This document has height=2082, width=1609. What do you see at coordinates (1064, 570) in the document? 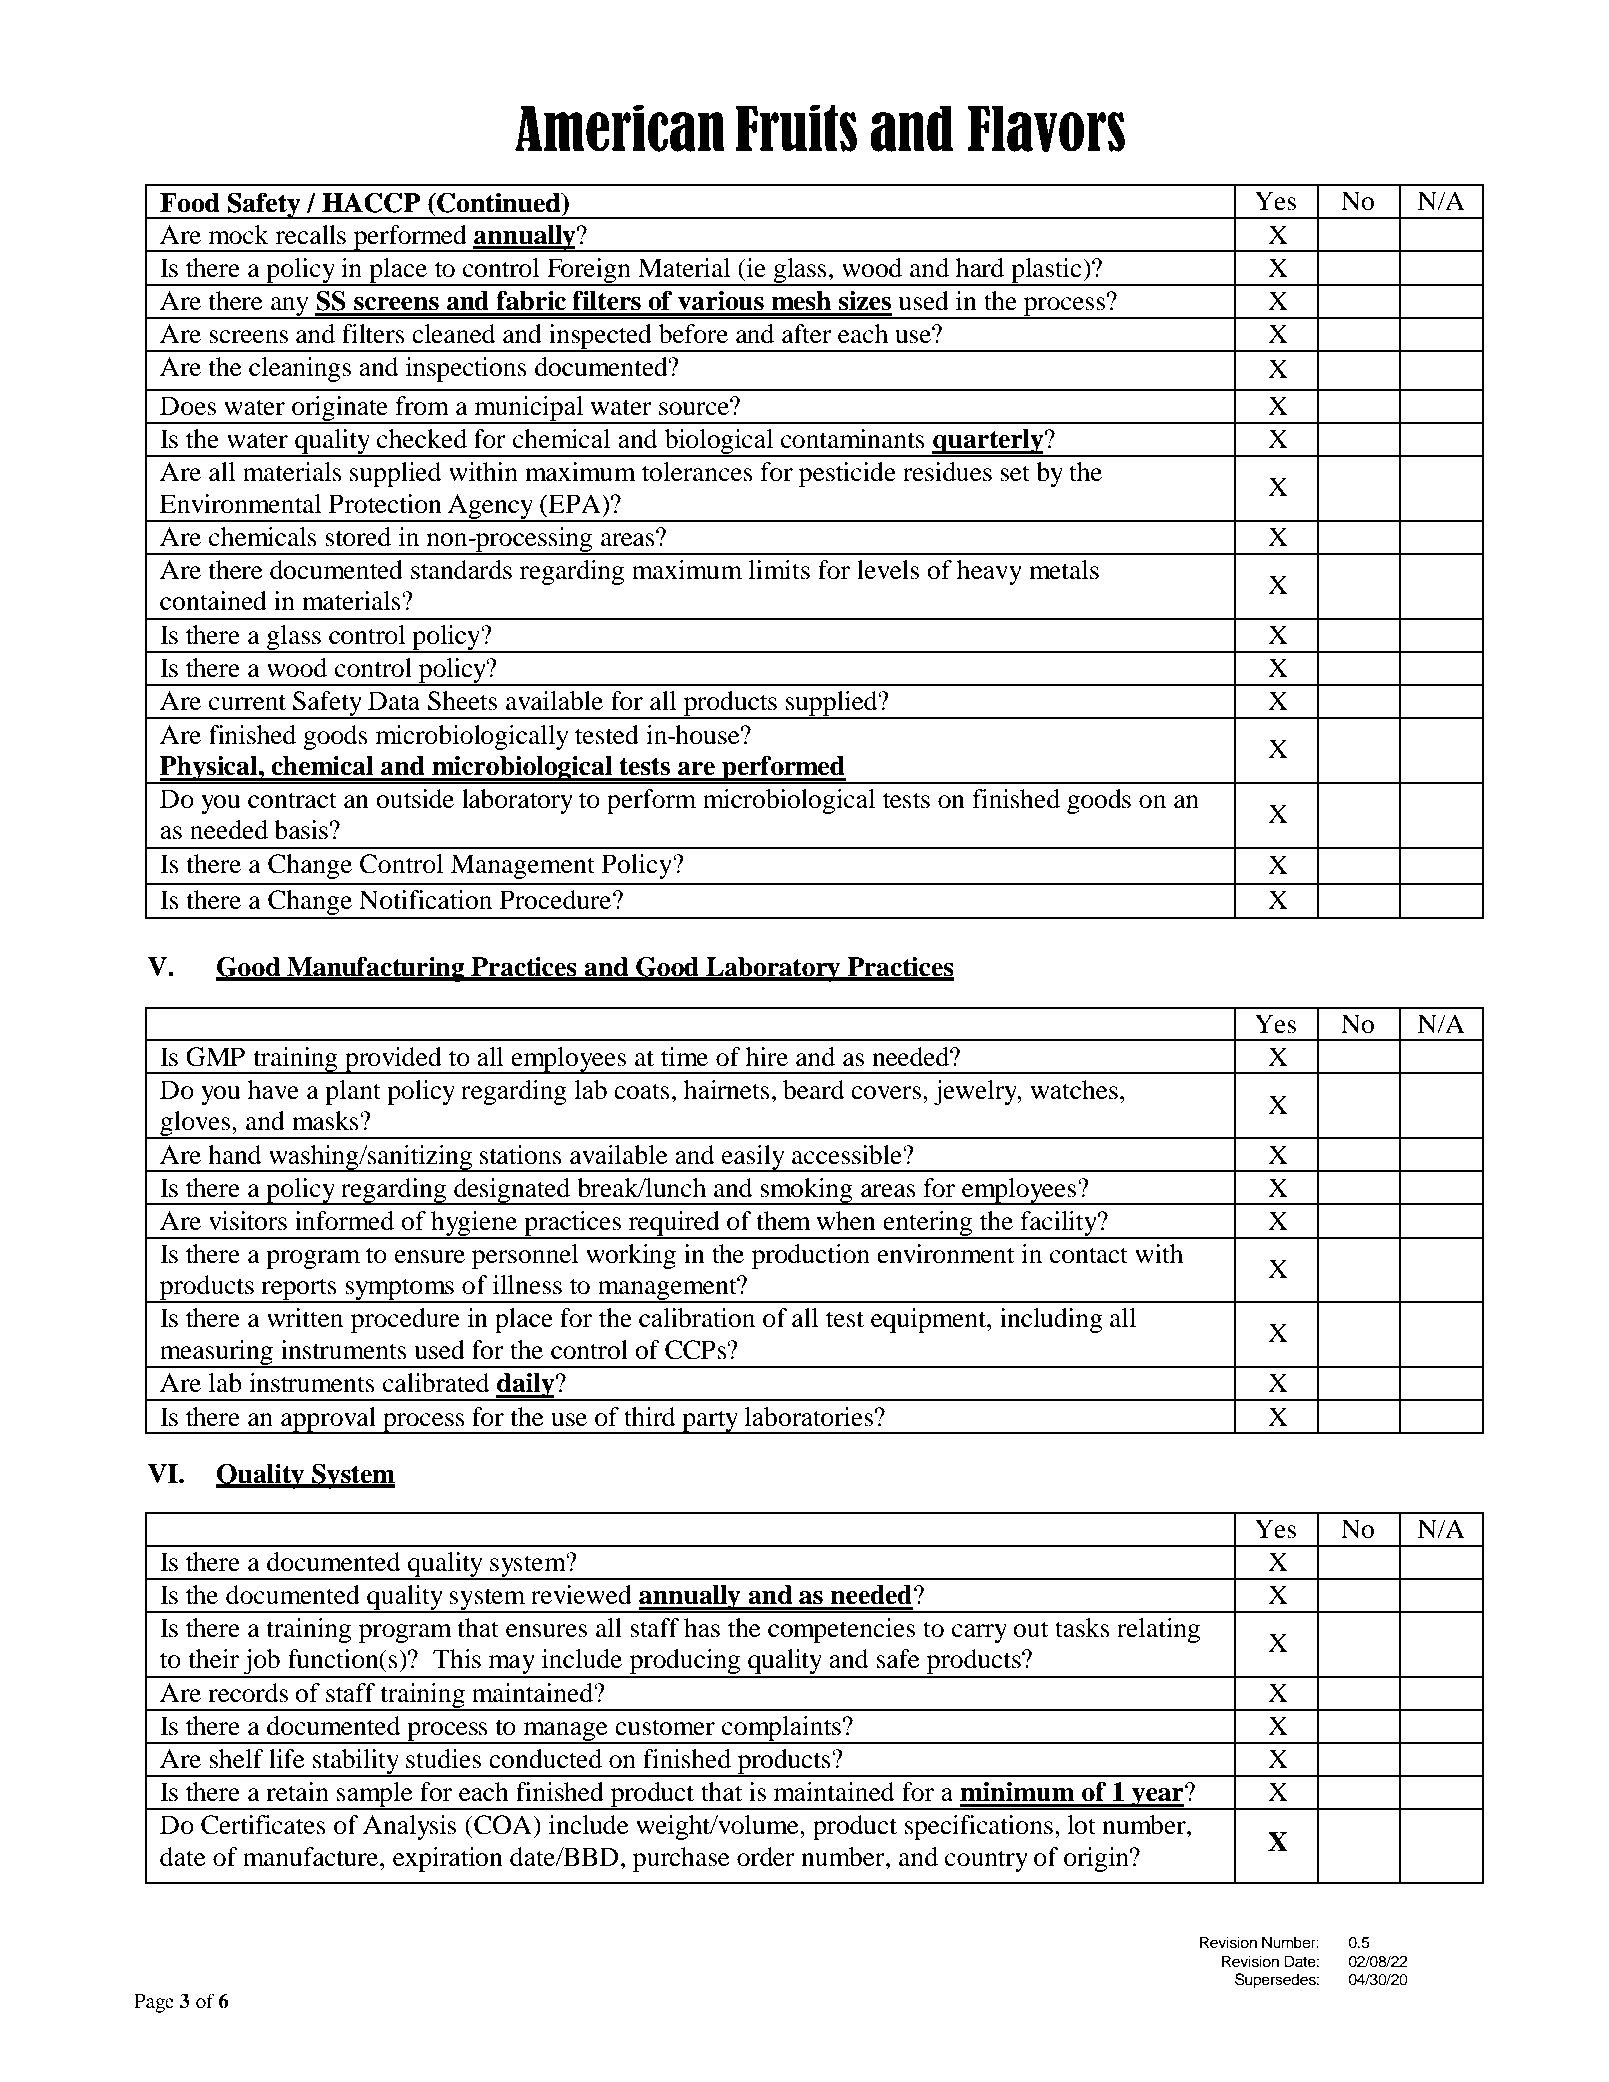
I see `metals` at bounding box center [1064, 570].
